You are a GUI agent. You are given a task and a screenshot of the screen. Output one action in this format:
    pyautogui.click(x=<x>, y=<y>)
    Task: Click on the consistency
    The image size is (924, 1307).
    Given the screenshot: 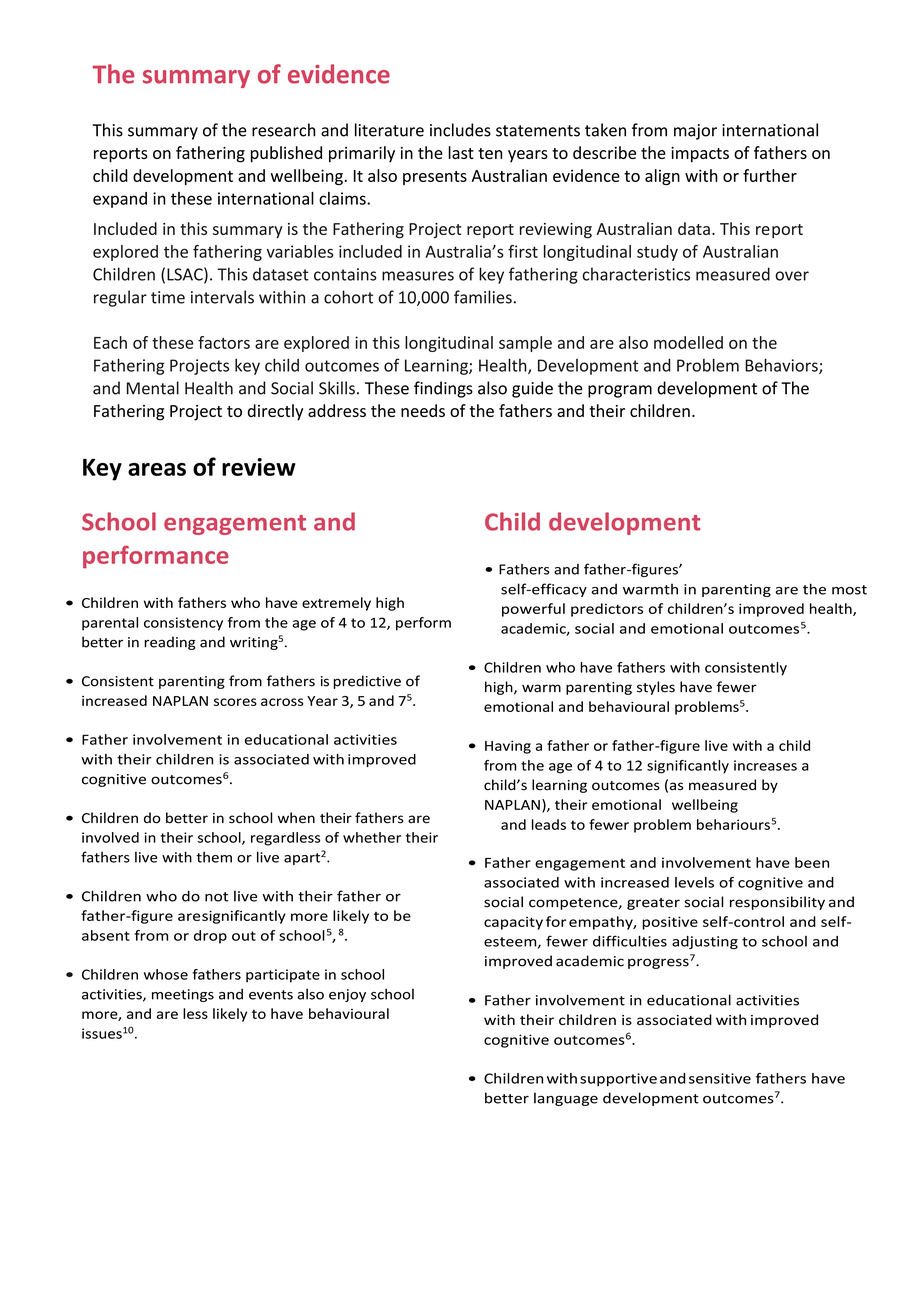 What is the action you would take?
    pyautogui.click(x=183, y=624)
